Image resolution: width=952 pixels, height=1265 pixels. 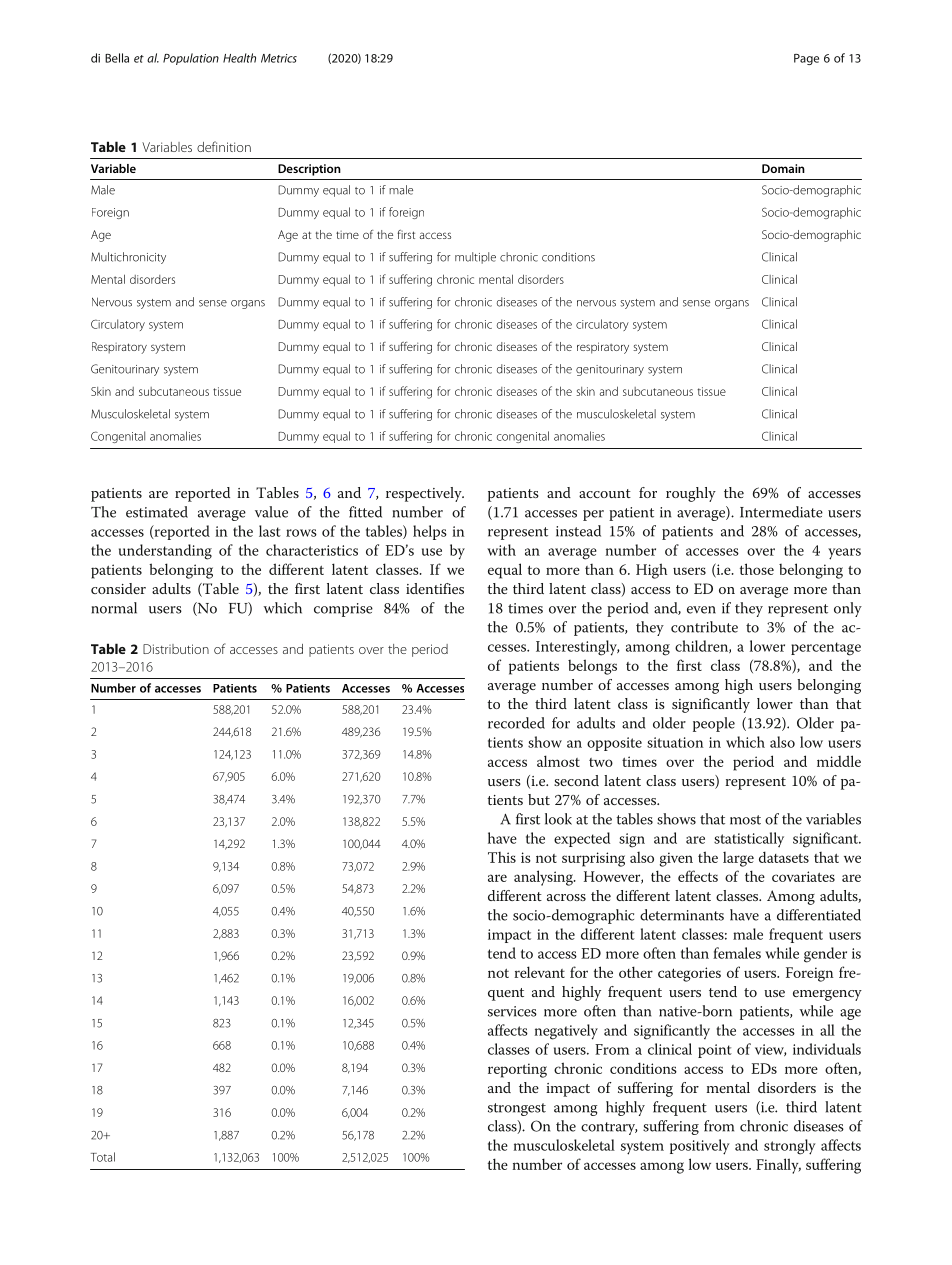 What do you see at coordinates (157, 512) in the page?
I see `estimated` at bounding box center [157, 512].
